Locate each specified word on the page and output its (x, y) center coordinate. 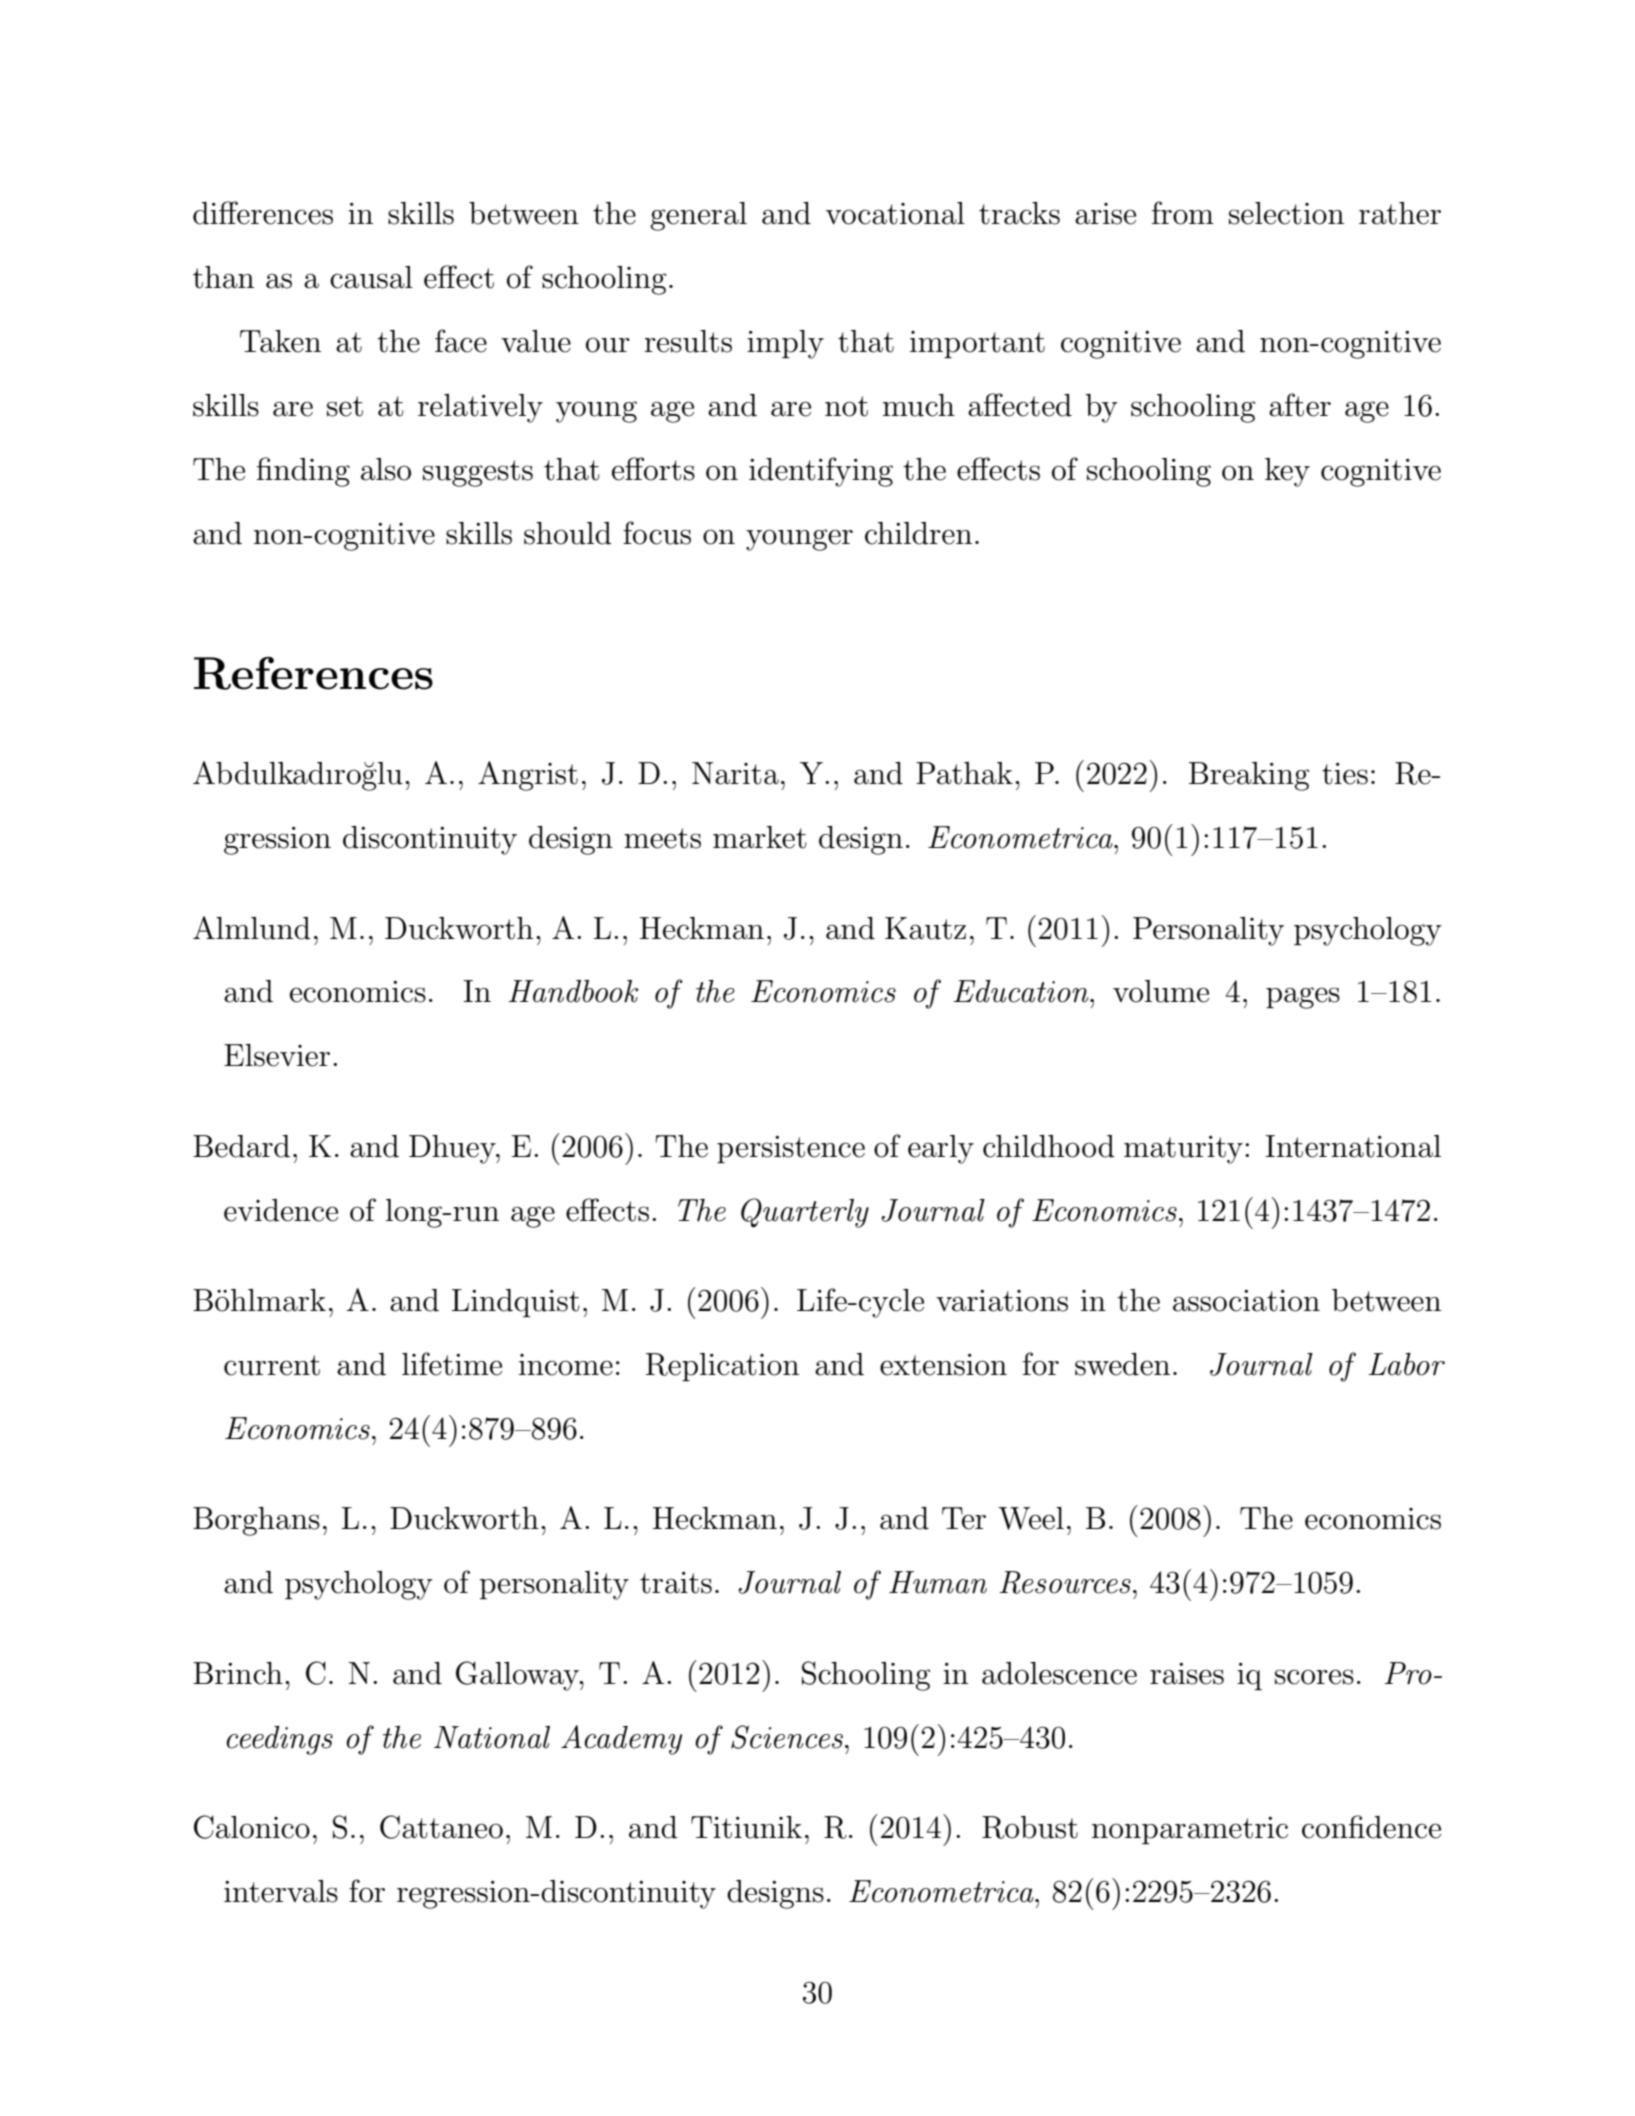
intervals (281, 1891)
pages (1303, 998)
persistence (791, 1149)
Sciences (787, 1737)
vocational (895, 213)
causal (371, 277)
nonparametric (1190, 1830)
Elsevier (277, 1055)
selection (1286, 213)
